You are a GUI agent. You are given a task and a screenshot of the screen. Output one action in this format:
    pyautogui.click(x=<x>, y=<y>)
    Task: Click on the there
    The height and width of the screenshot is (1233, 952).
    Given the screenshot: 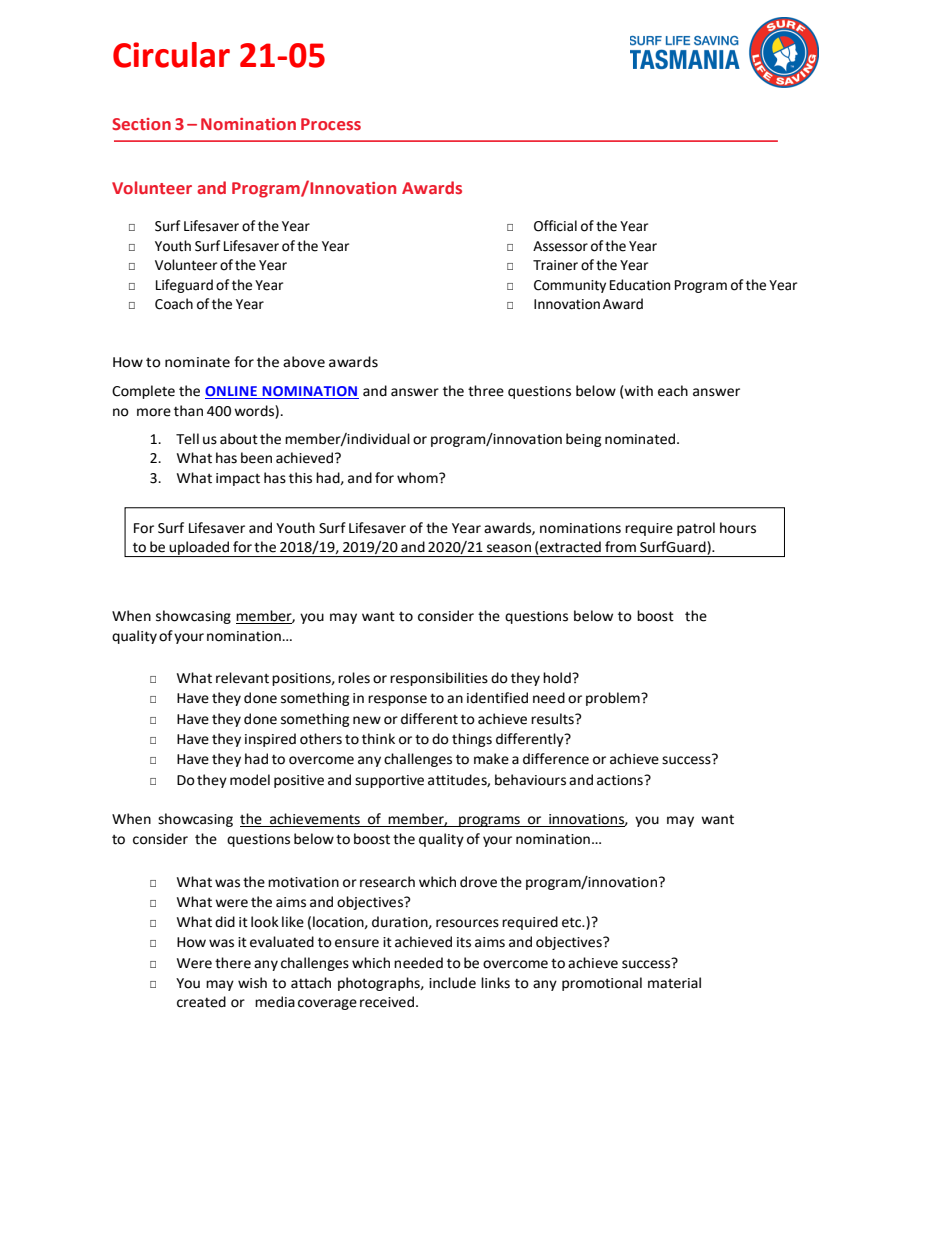 What is the action you would take?
    pyautogui.click(x=233, y=963)
